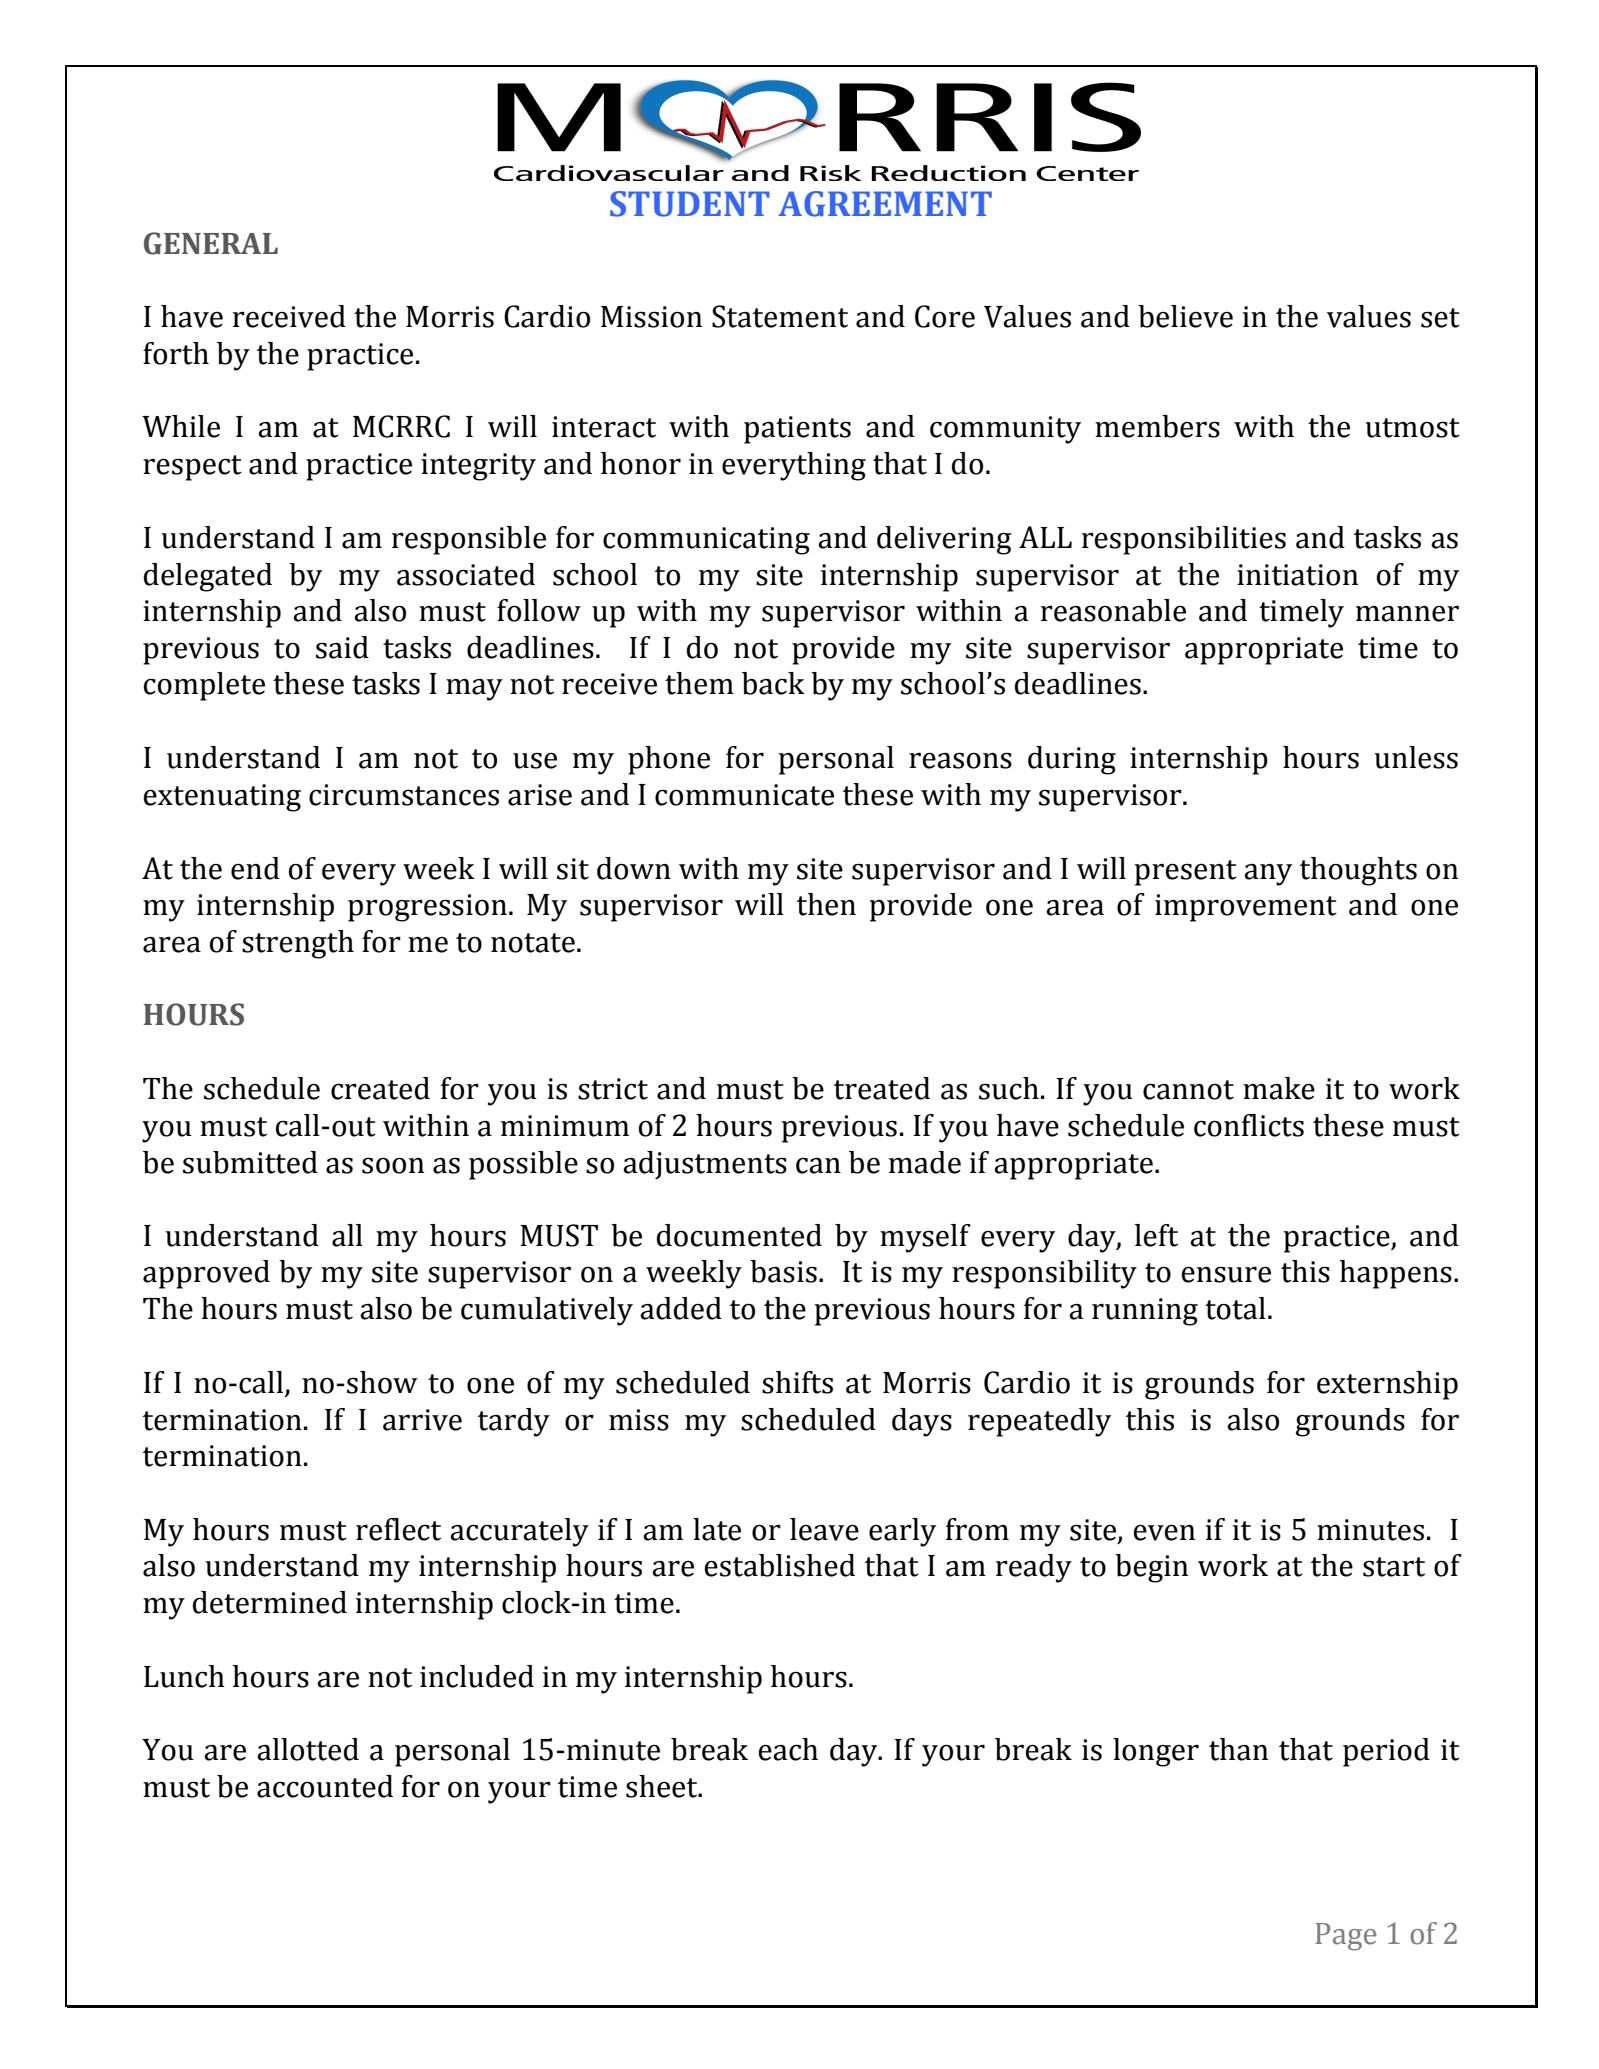  I want to click on initiation, so click(1297, 575).
